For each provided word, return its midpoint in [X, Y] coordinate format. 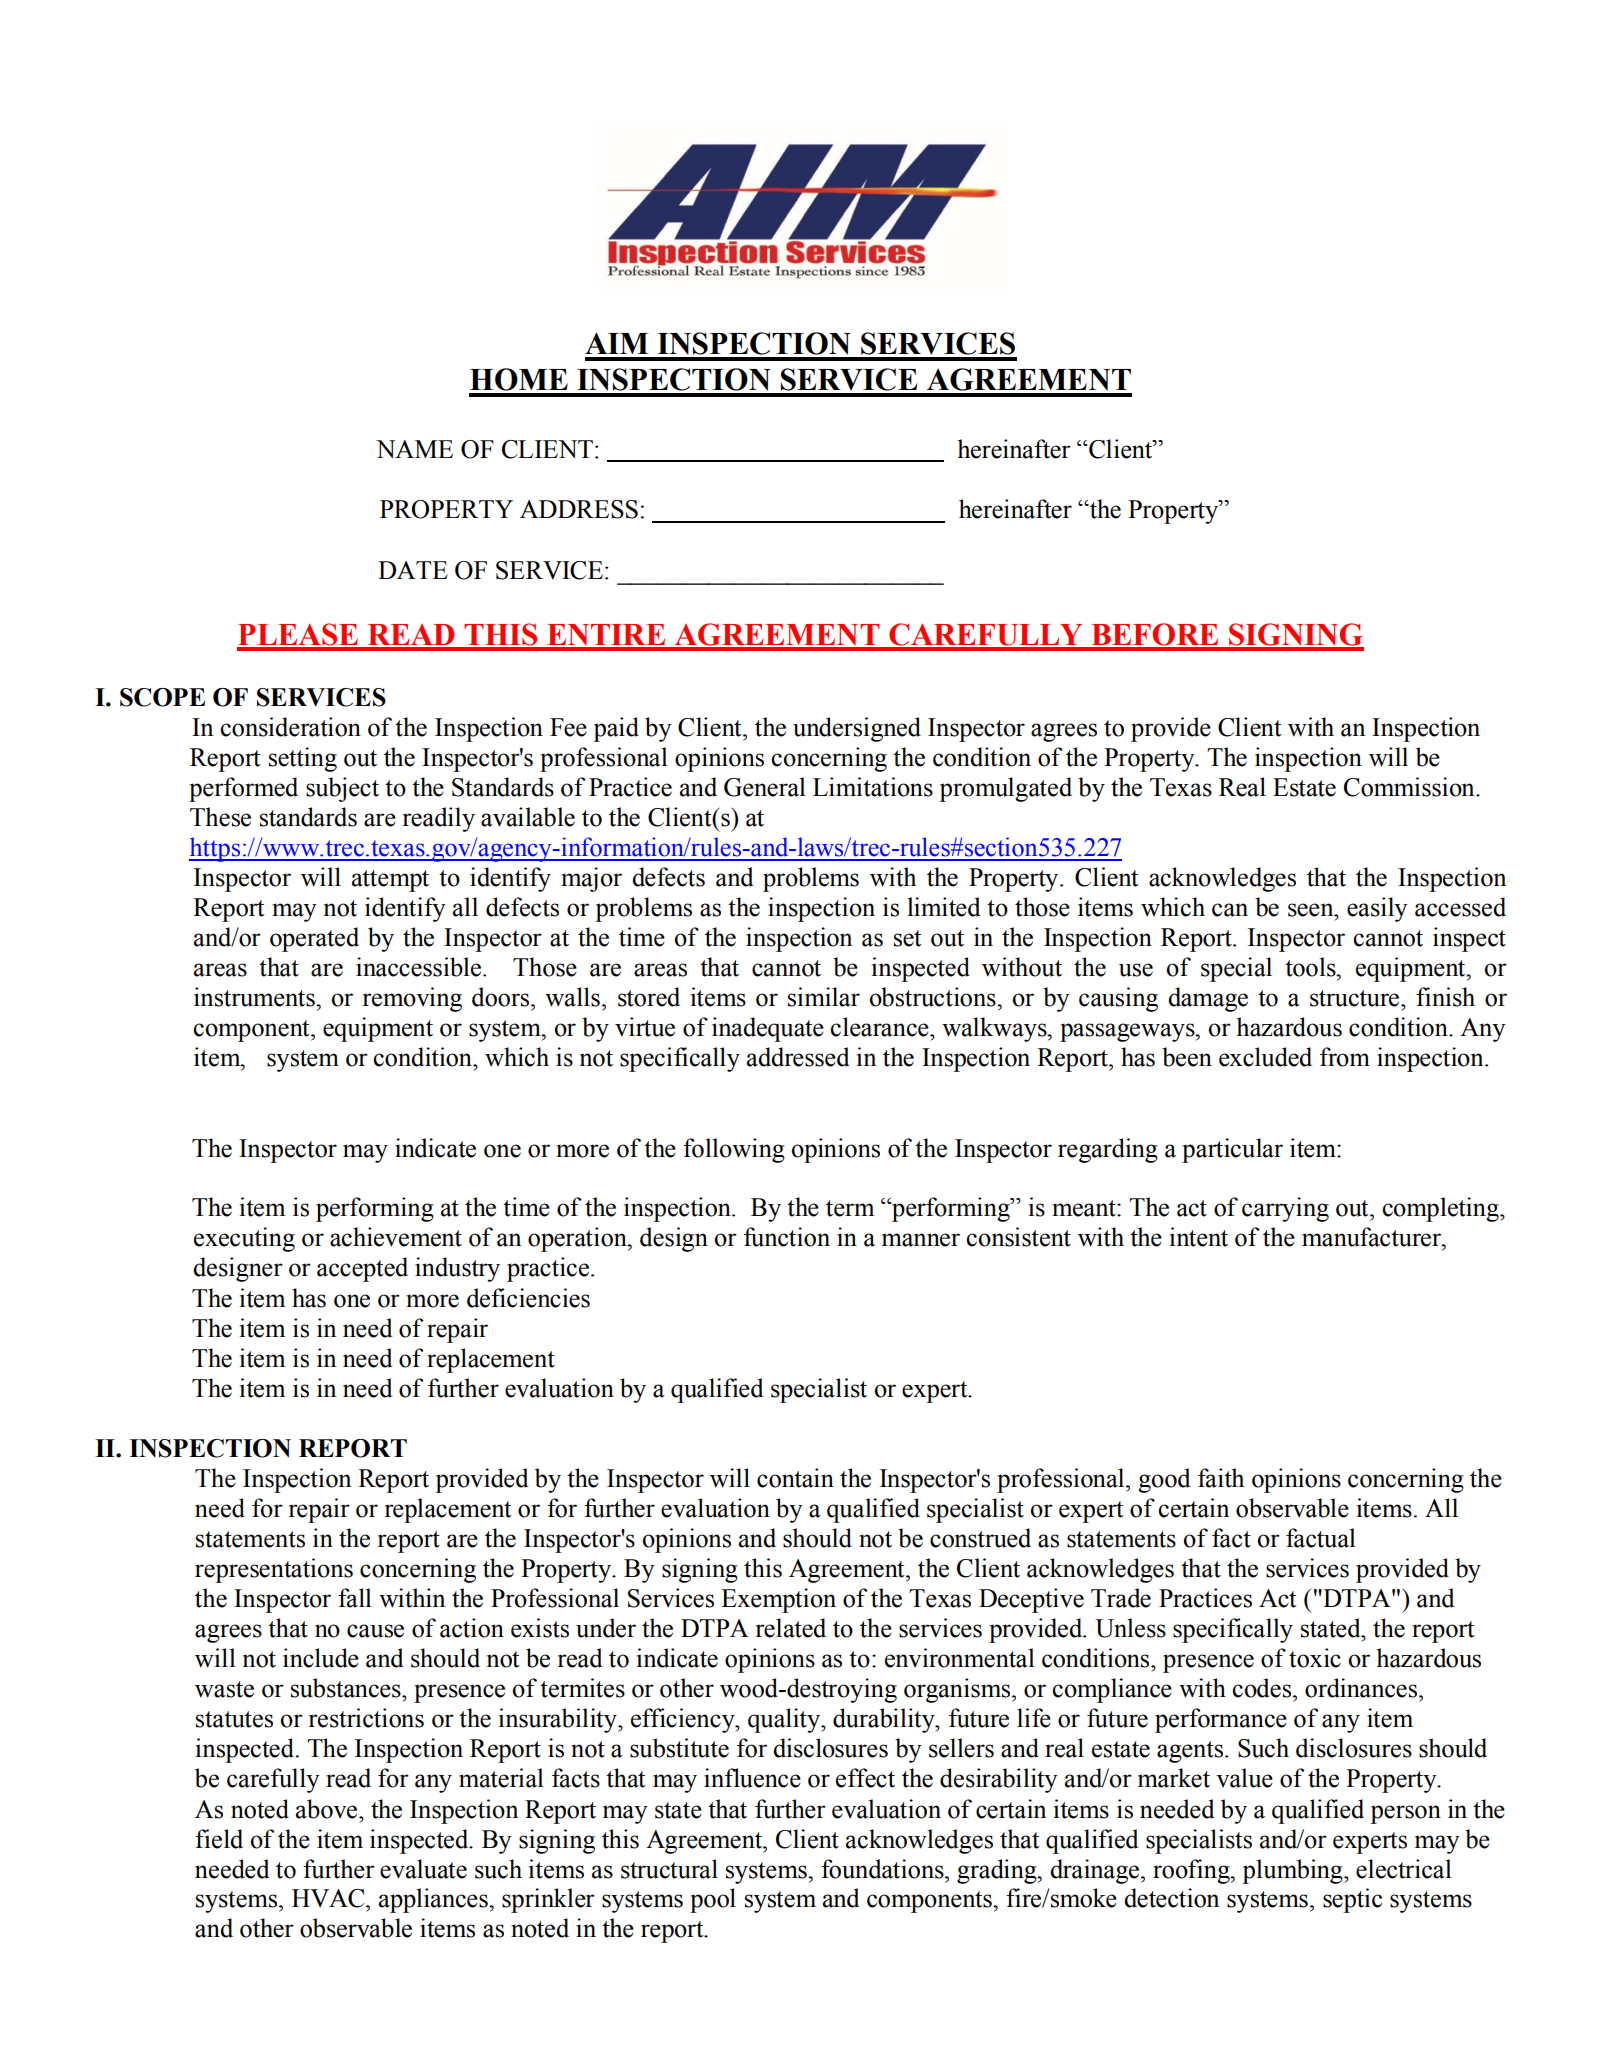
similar [824, 997]
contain [795, 1478]
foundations [883, 1869]
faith [1221, 1478]
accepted [362, 1269]
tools [1311, 967]
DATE [413, 570]
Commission [1410, 787]
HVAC [329, 1898]
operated [314, 939]
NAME [414, 449]
